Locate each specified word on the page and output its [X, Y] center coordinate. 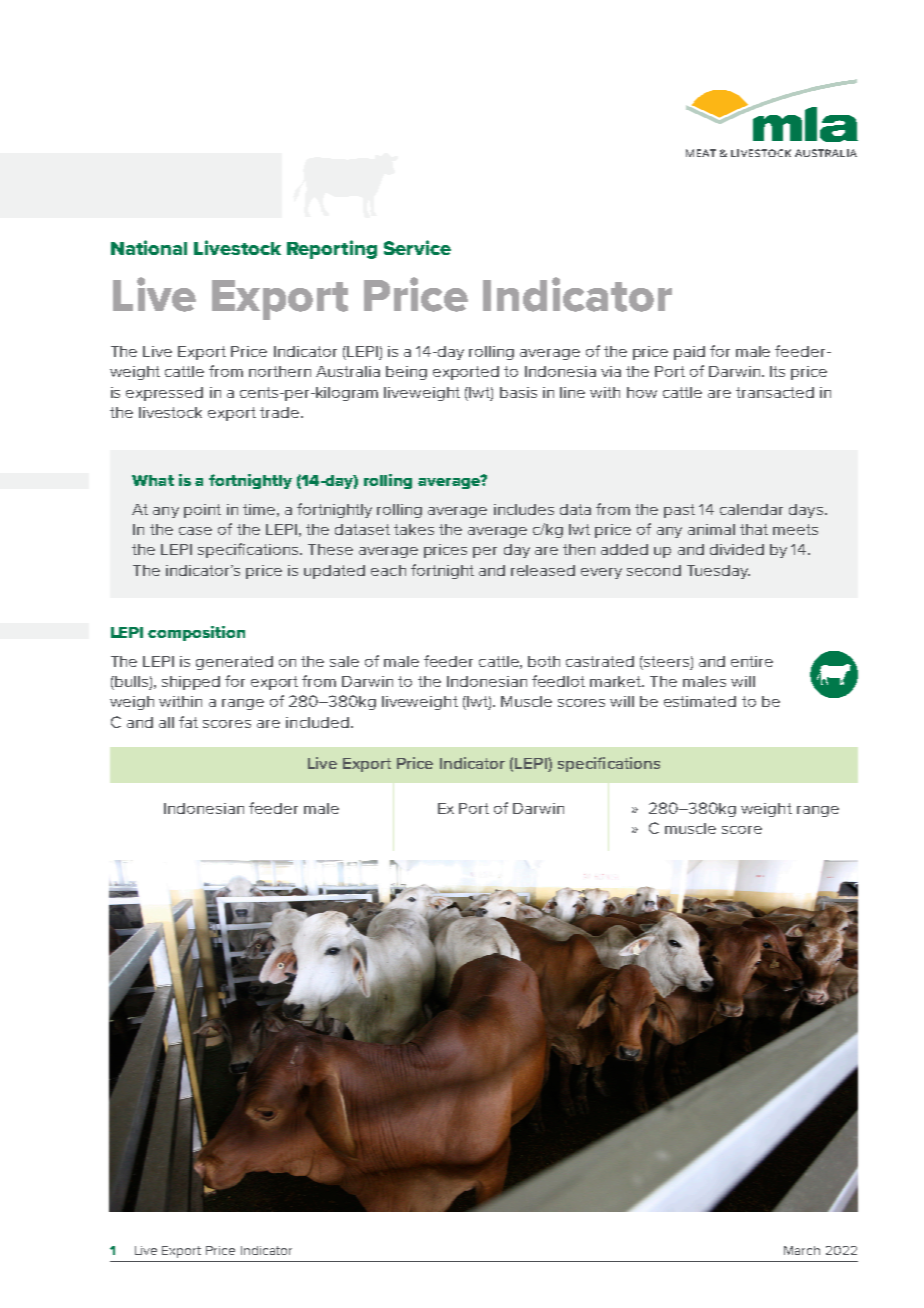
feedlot [558, 681]
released [543, 570]
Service [417, 247]
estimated [700, 701]
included [317, 722]
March [802, 1250]
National [149, 247]
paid [689, 353]
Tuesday [718, 572]
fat [188, 722]
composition [196, 633]
